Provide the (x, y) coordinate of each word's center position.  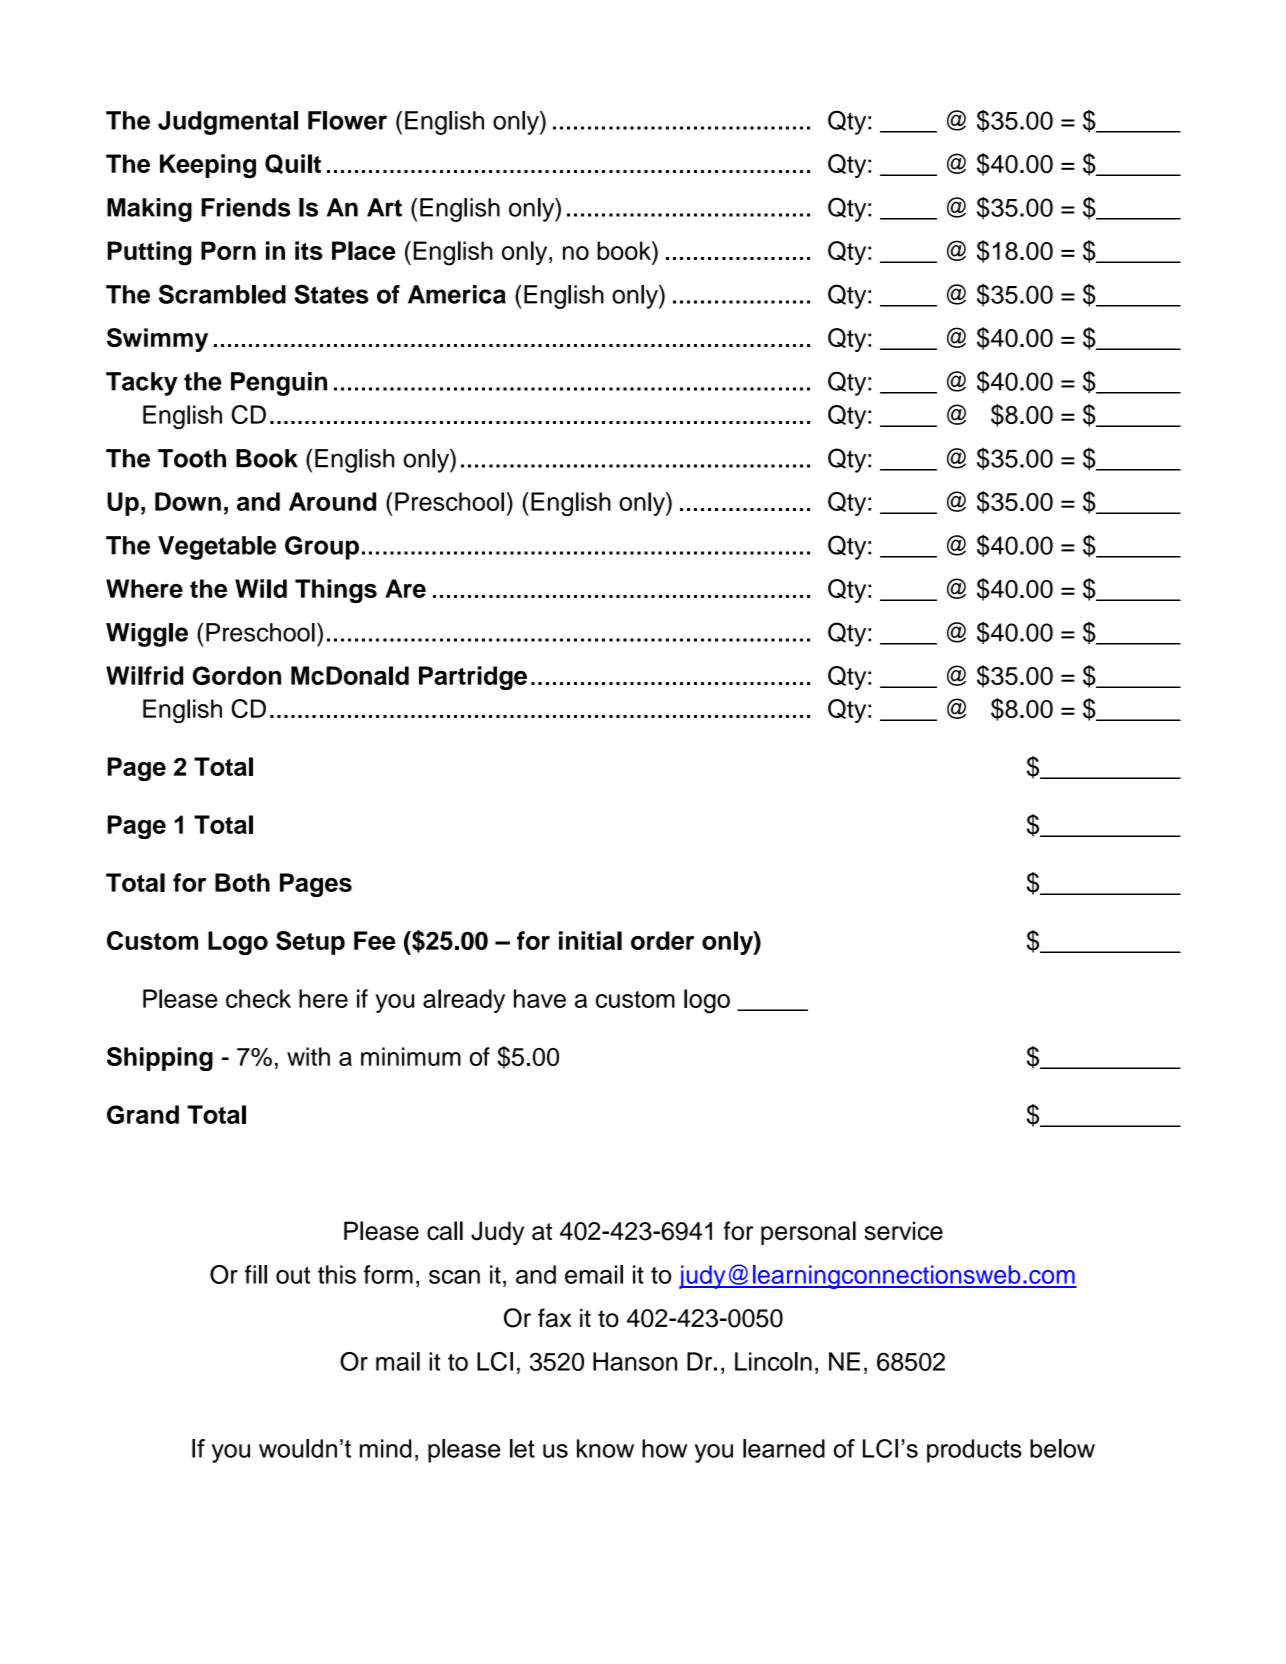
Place (364, 250)
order (662, 940)
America (457, 294)
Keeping (208, 166)
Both (242, 882)
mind (385, 1448)
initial (590, 940)
